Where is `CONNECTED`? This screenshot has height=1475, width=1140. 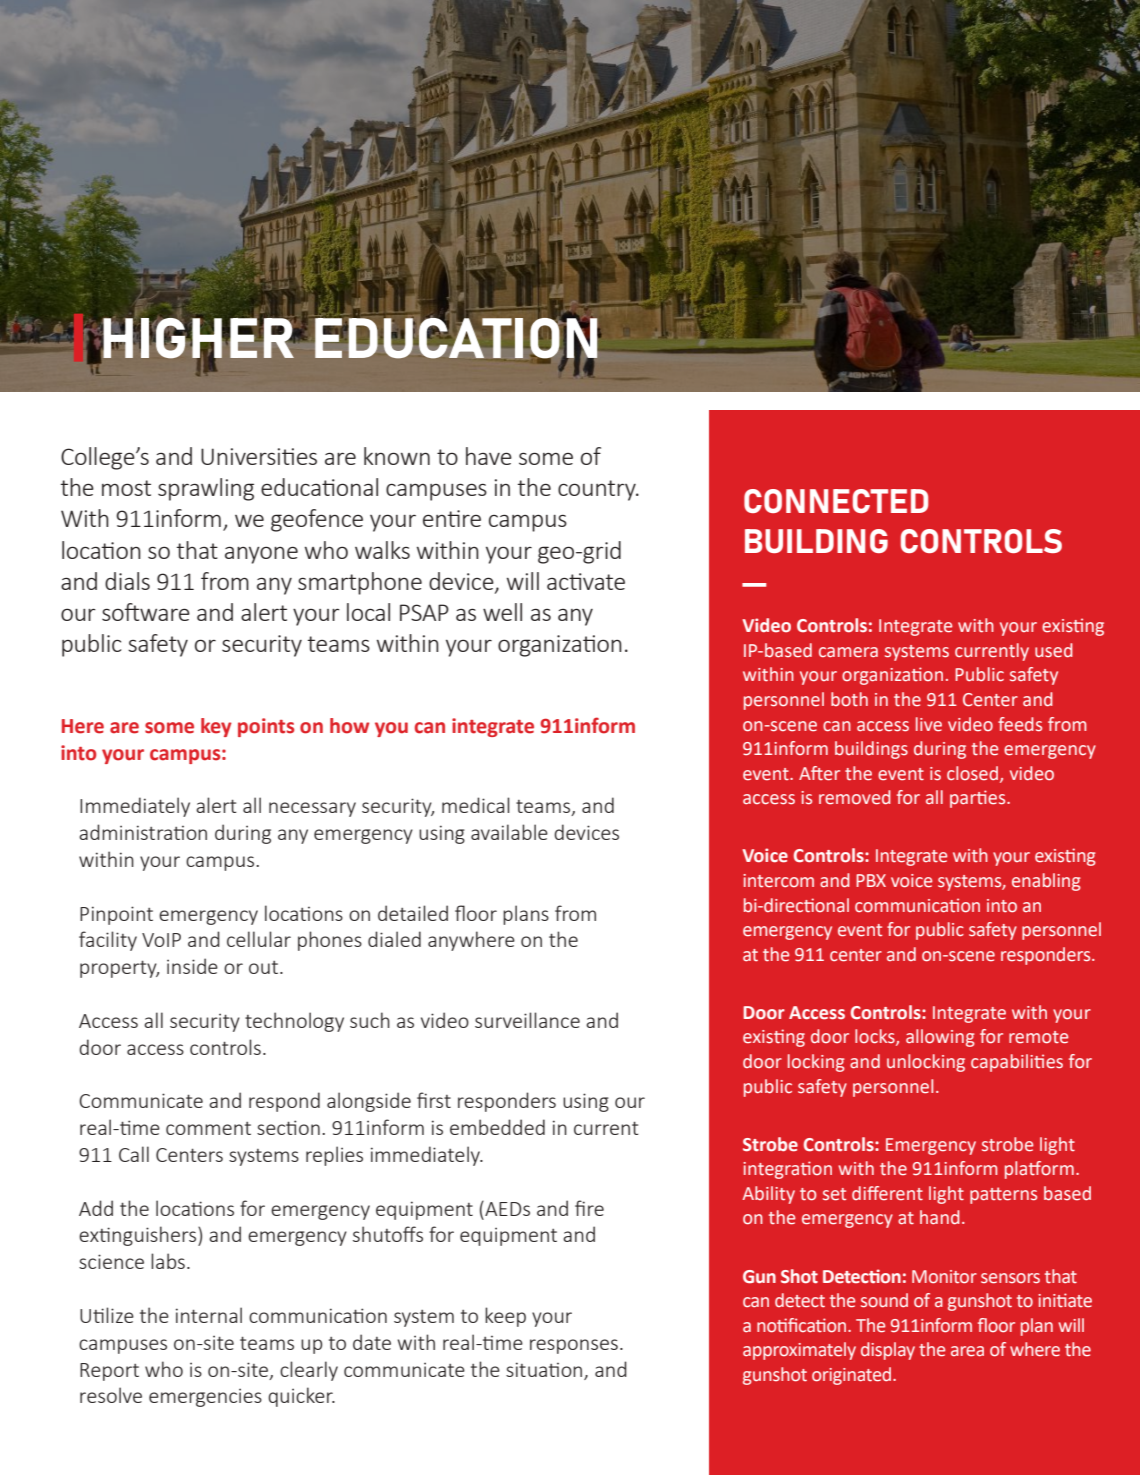
CONNECTED is located at coordinates (836, 501).
